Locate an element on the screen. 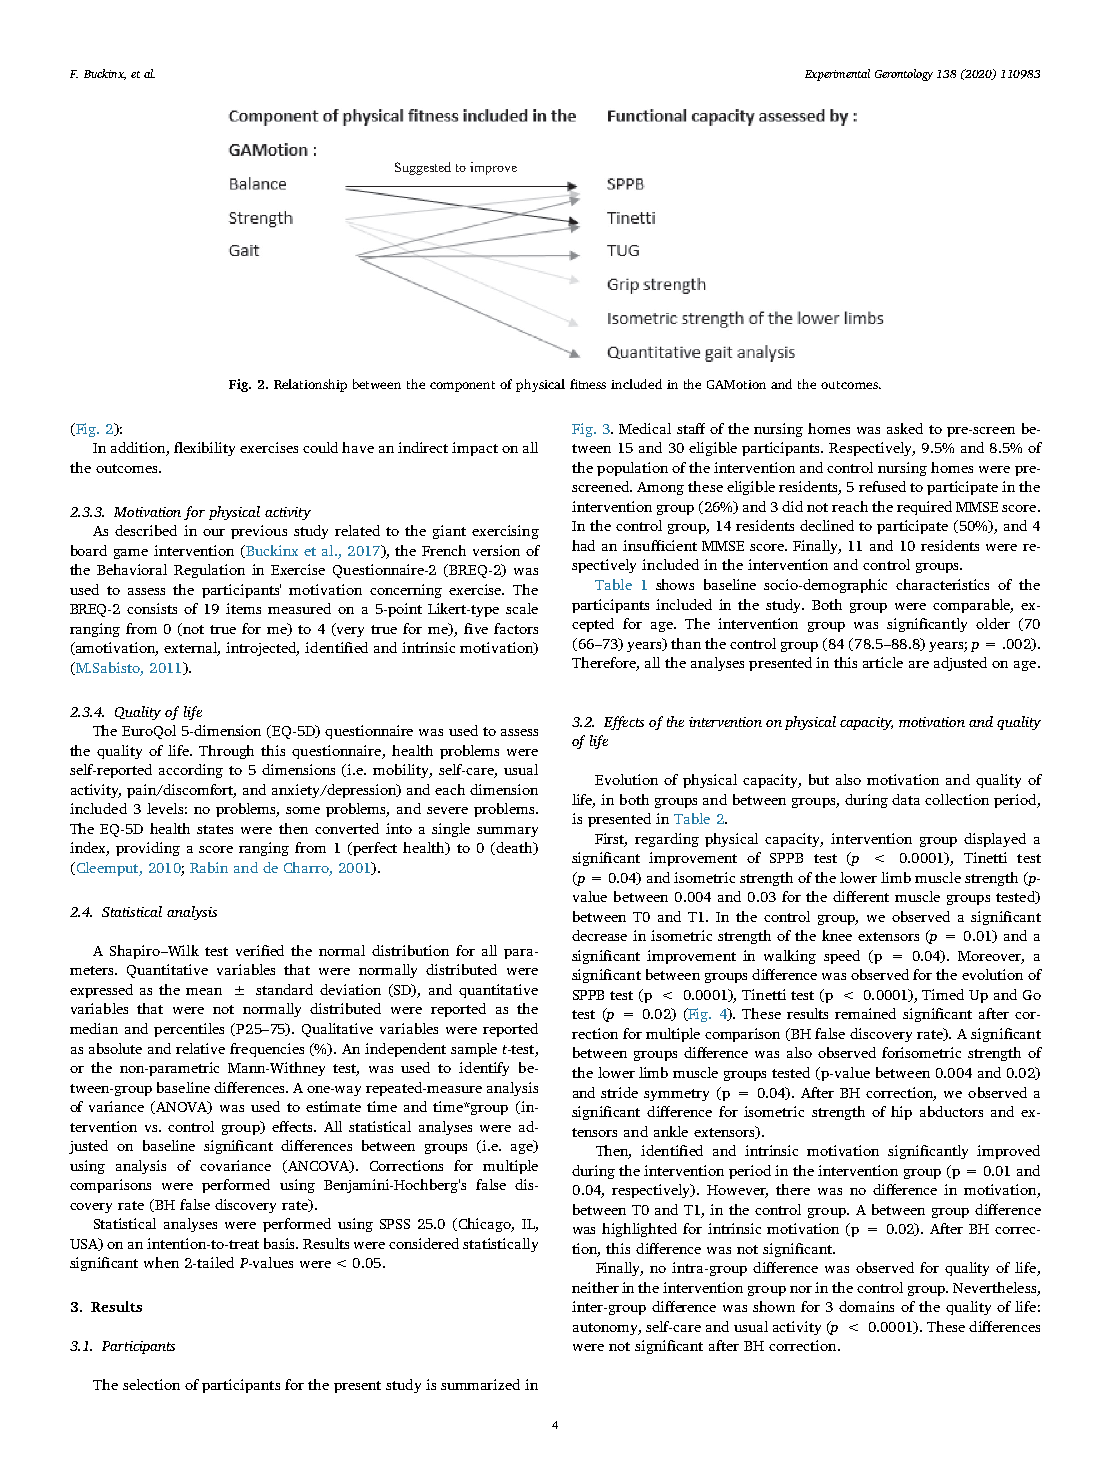 The width and height of the screenshot is (1111, 1481). according is located at coordinates (191, 771).
